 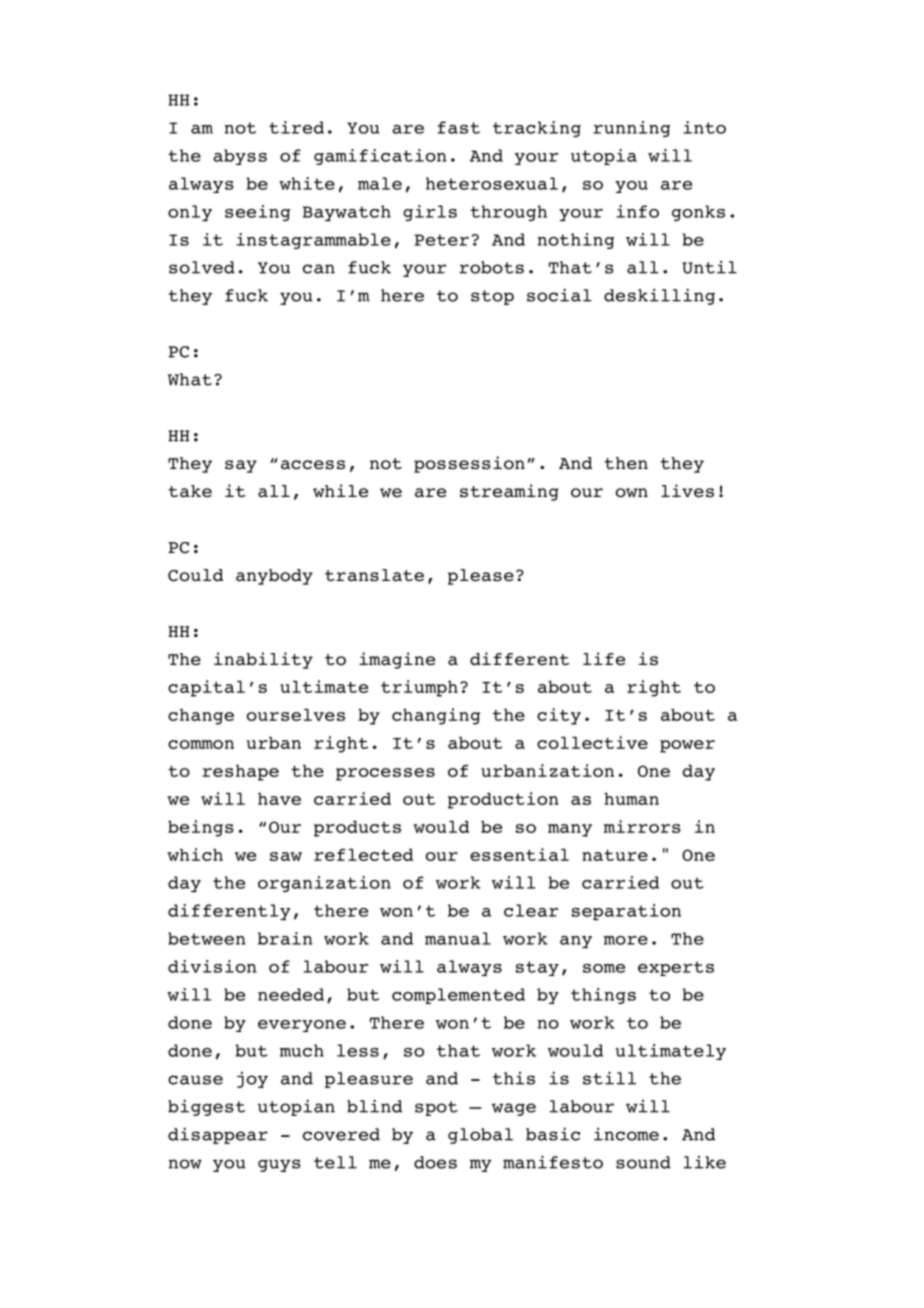 What do you see at coordinates (604, 659) in the screenshot?
I see `life` at bounding box center [604, 659].
